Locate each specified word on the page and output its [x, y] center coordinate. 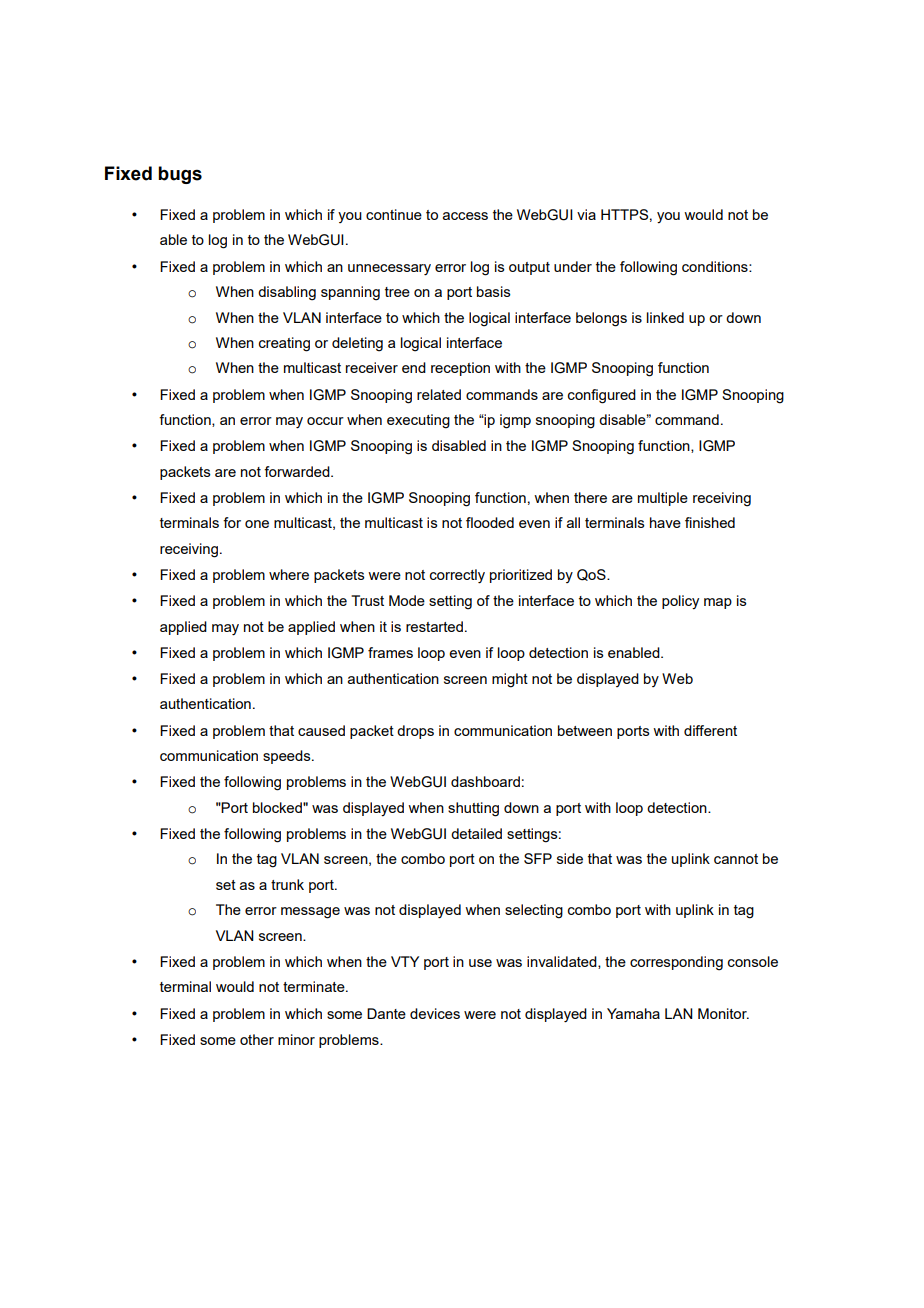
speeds [288, 757]
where [289, 574]
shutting [473, 809]
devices [435, 1013]
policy [680, 602]
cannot [736, 859]
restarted [434, 626]
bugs [180, 175]
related [439, 394]
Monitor [723, 1013]
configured [602, 396]
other [257, 1039]
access [465, 216]
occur [325, 421]
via [586, 214]
